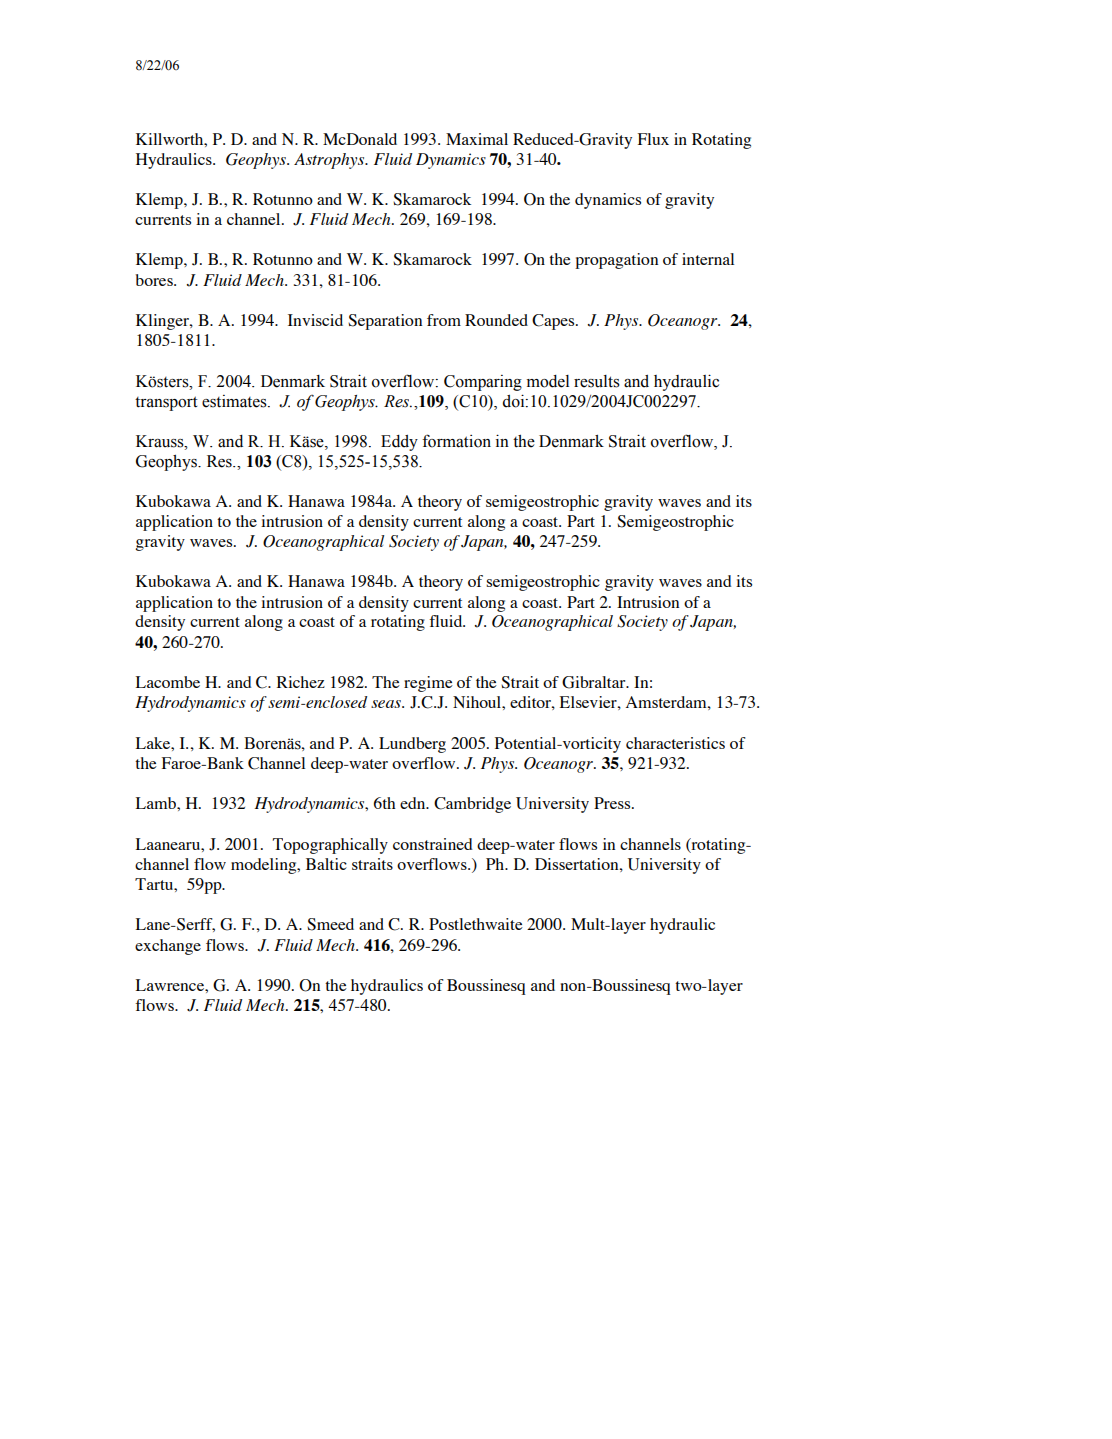 Image resolution: width=1112 pixels, height=1439 pixels. Describe the element at coordinates (399, 443) in the screenshot. I see `Eddy` at that location.
